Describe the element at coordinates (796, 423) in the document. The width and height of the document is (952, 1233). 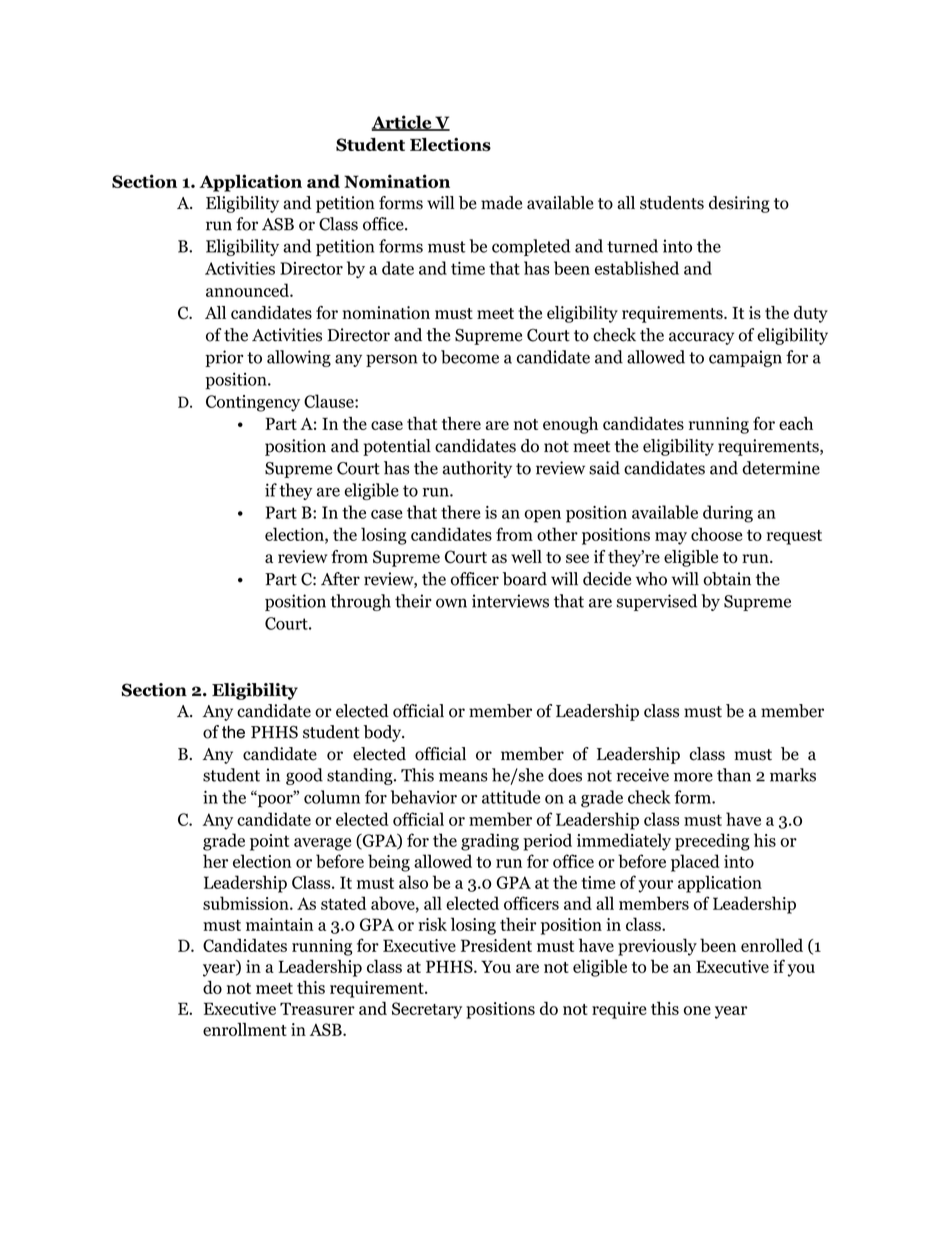
I see `each` at that location.
